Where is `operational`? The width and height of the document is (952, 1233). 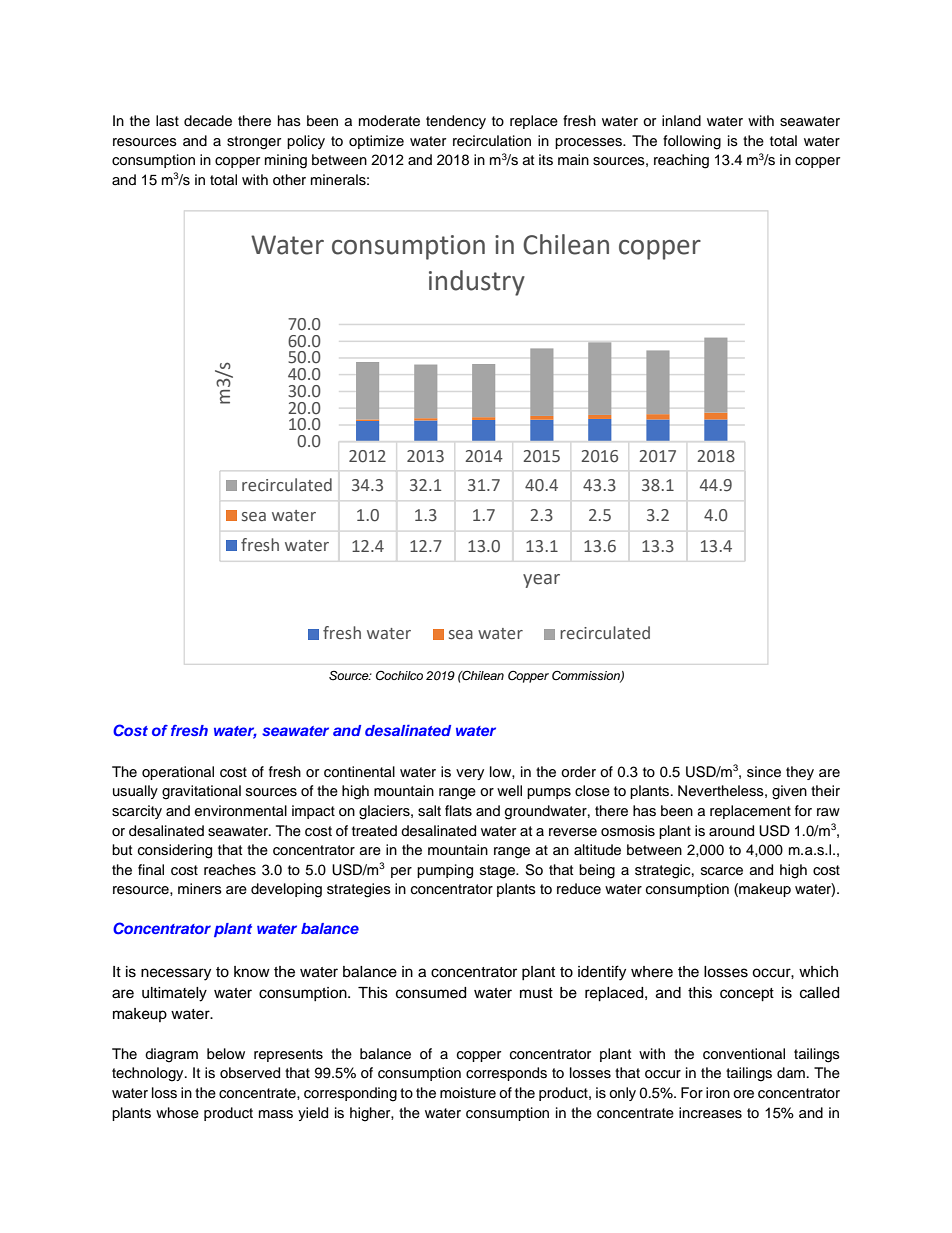 operational is located at coordinates (178, 773).
